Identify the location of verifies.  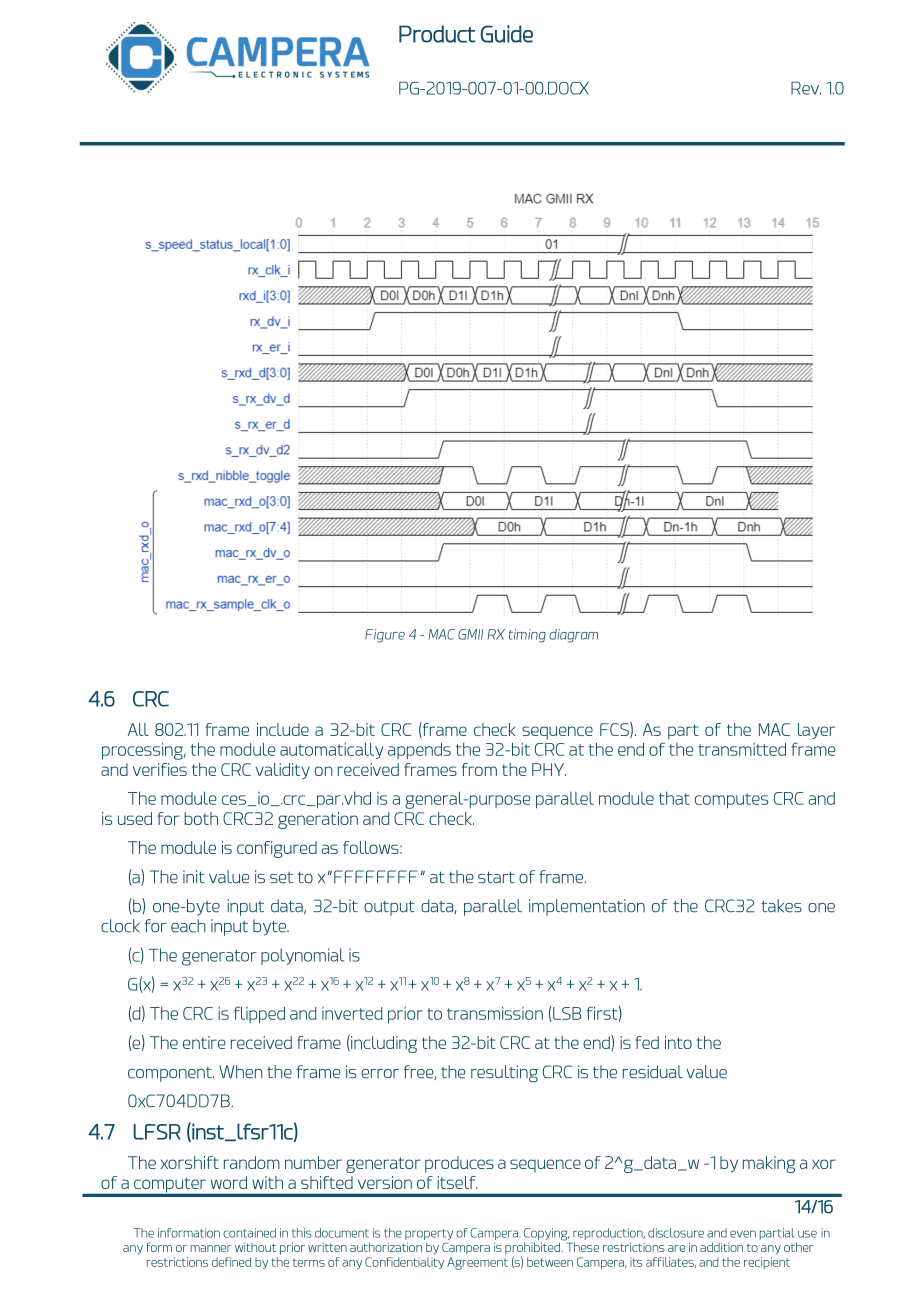
(160, 769).
